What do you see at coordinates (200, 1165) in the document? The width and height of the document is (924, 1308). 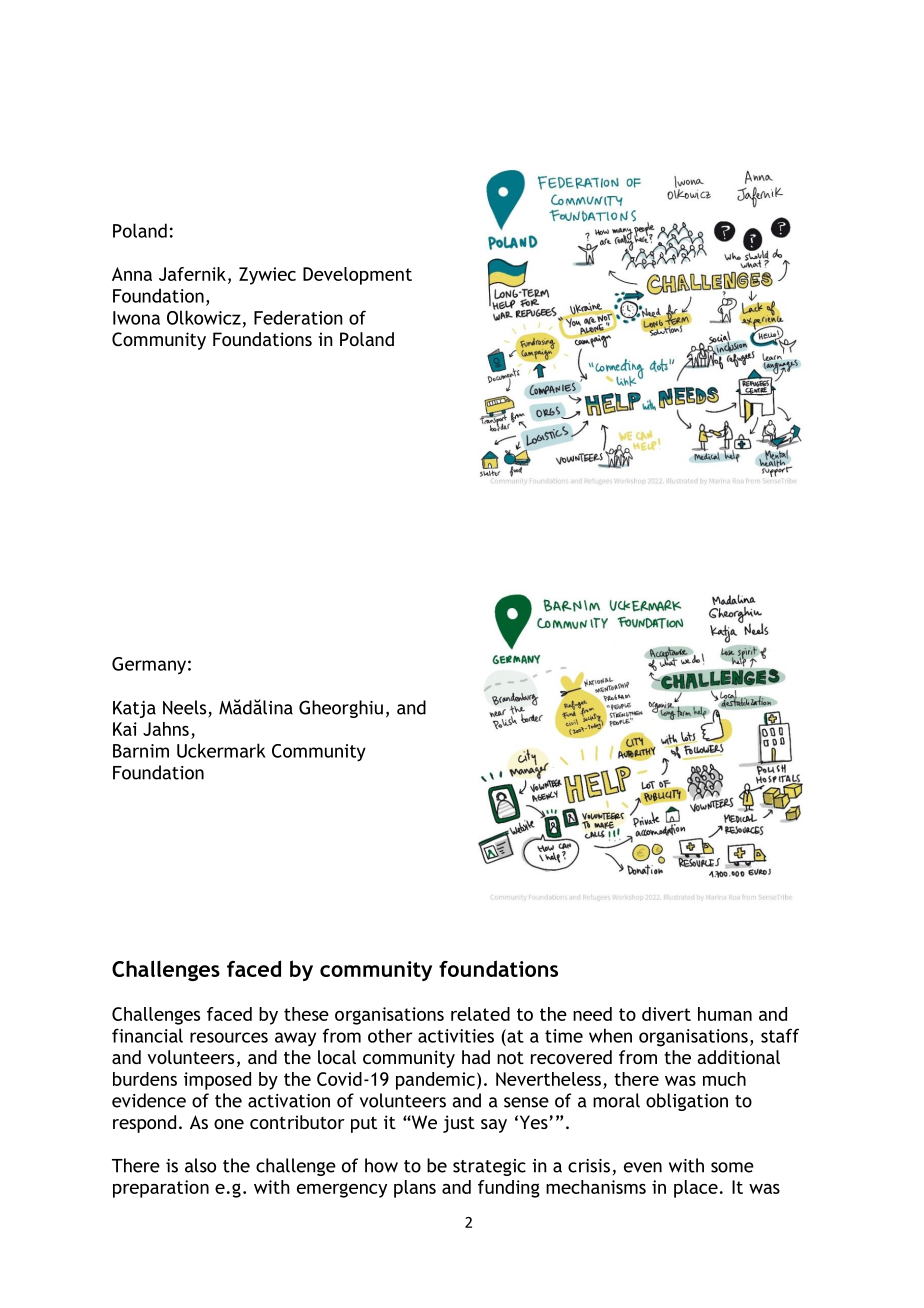 I see `also` at bounding box center [200, 1165].
